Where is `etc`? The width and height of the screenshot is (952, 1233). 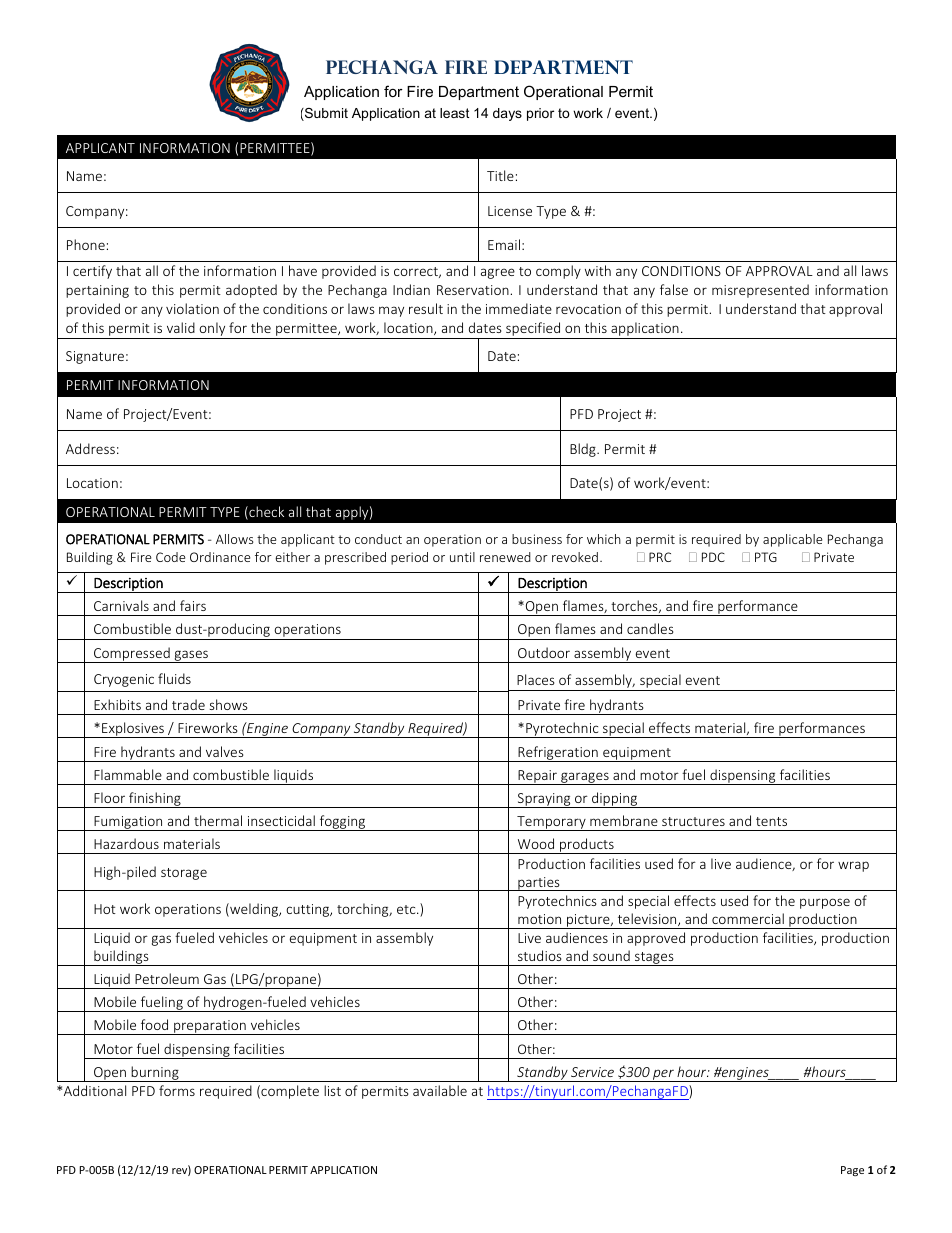 etc is located at coordinates (407, 909).
